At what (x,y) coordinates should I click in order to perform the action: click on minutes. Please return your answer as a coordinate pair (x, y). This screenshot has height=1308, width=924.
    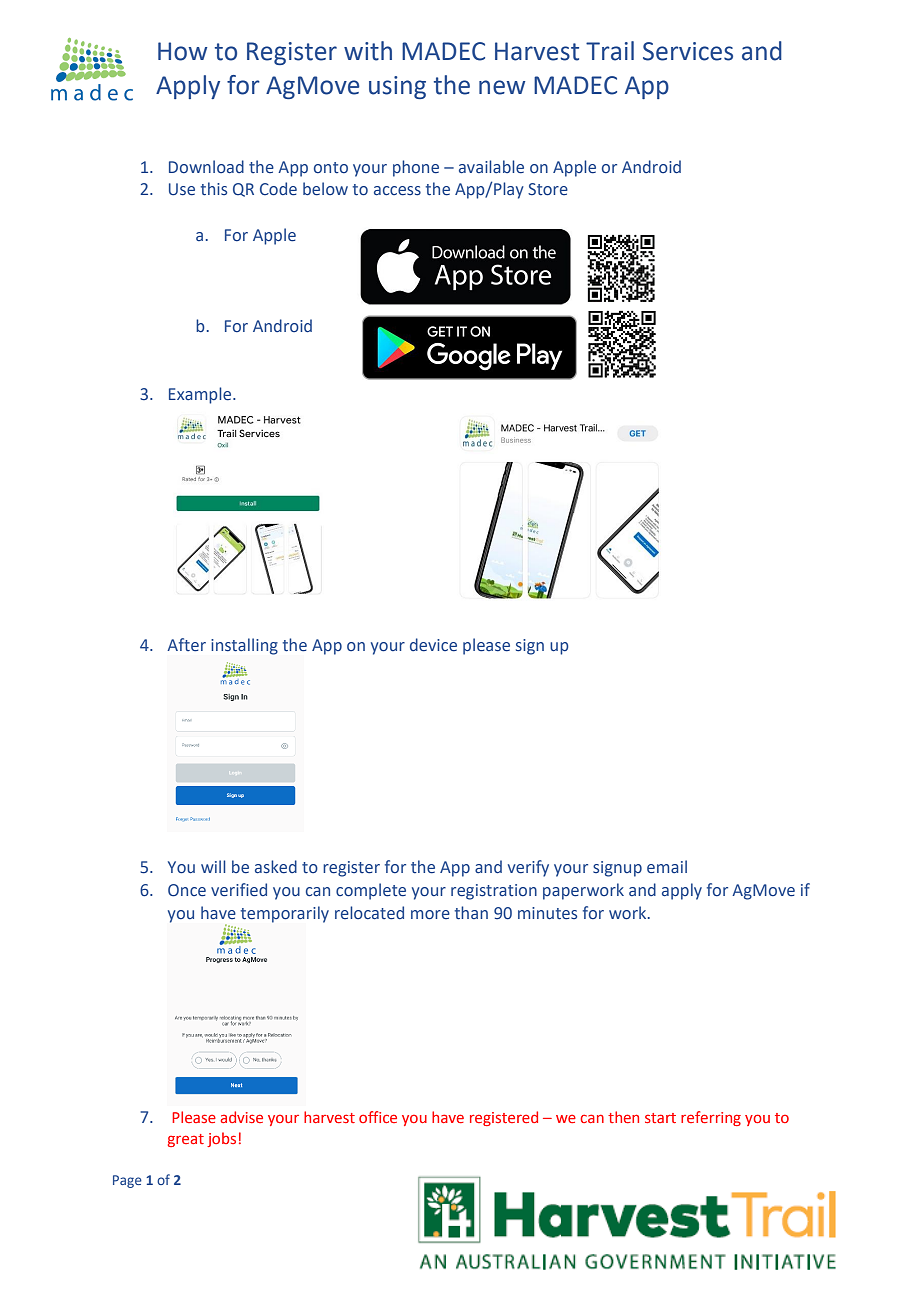
    Looking at the image, I should click on (547, 913).
